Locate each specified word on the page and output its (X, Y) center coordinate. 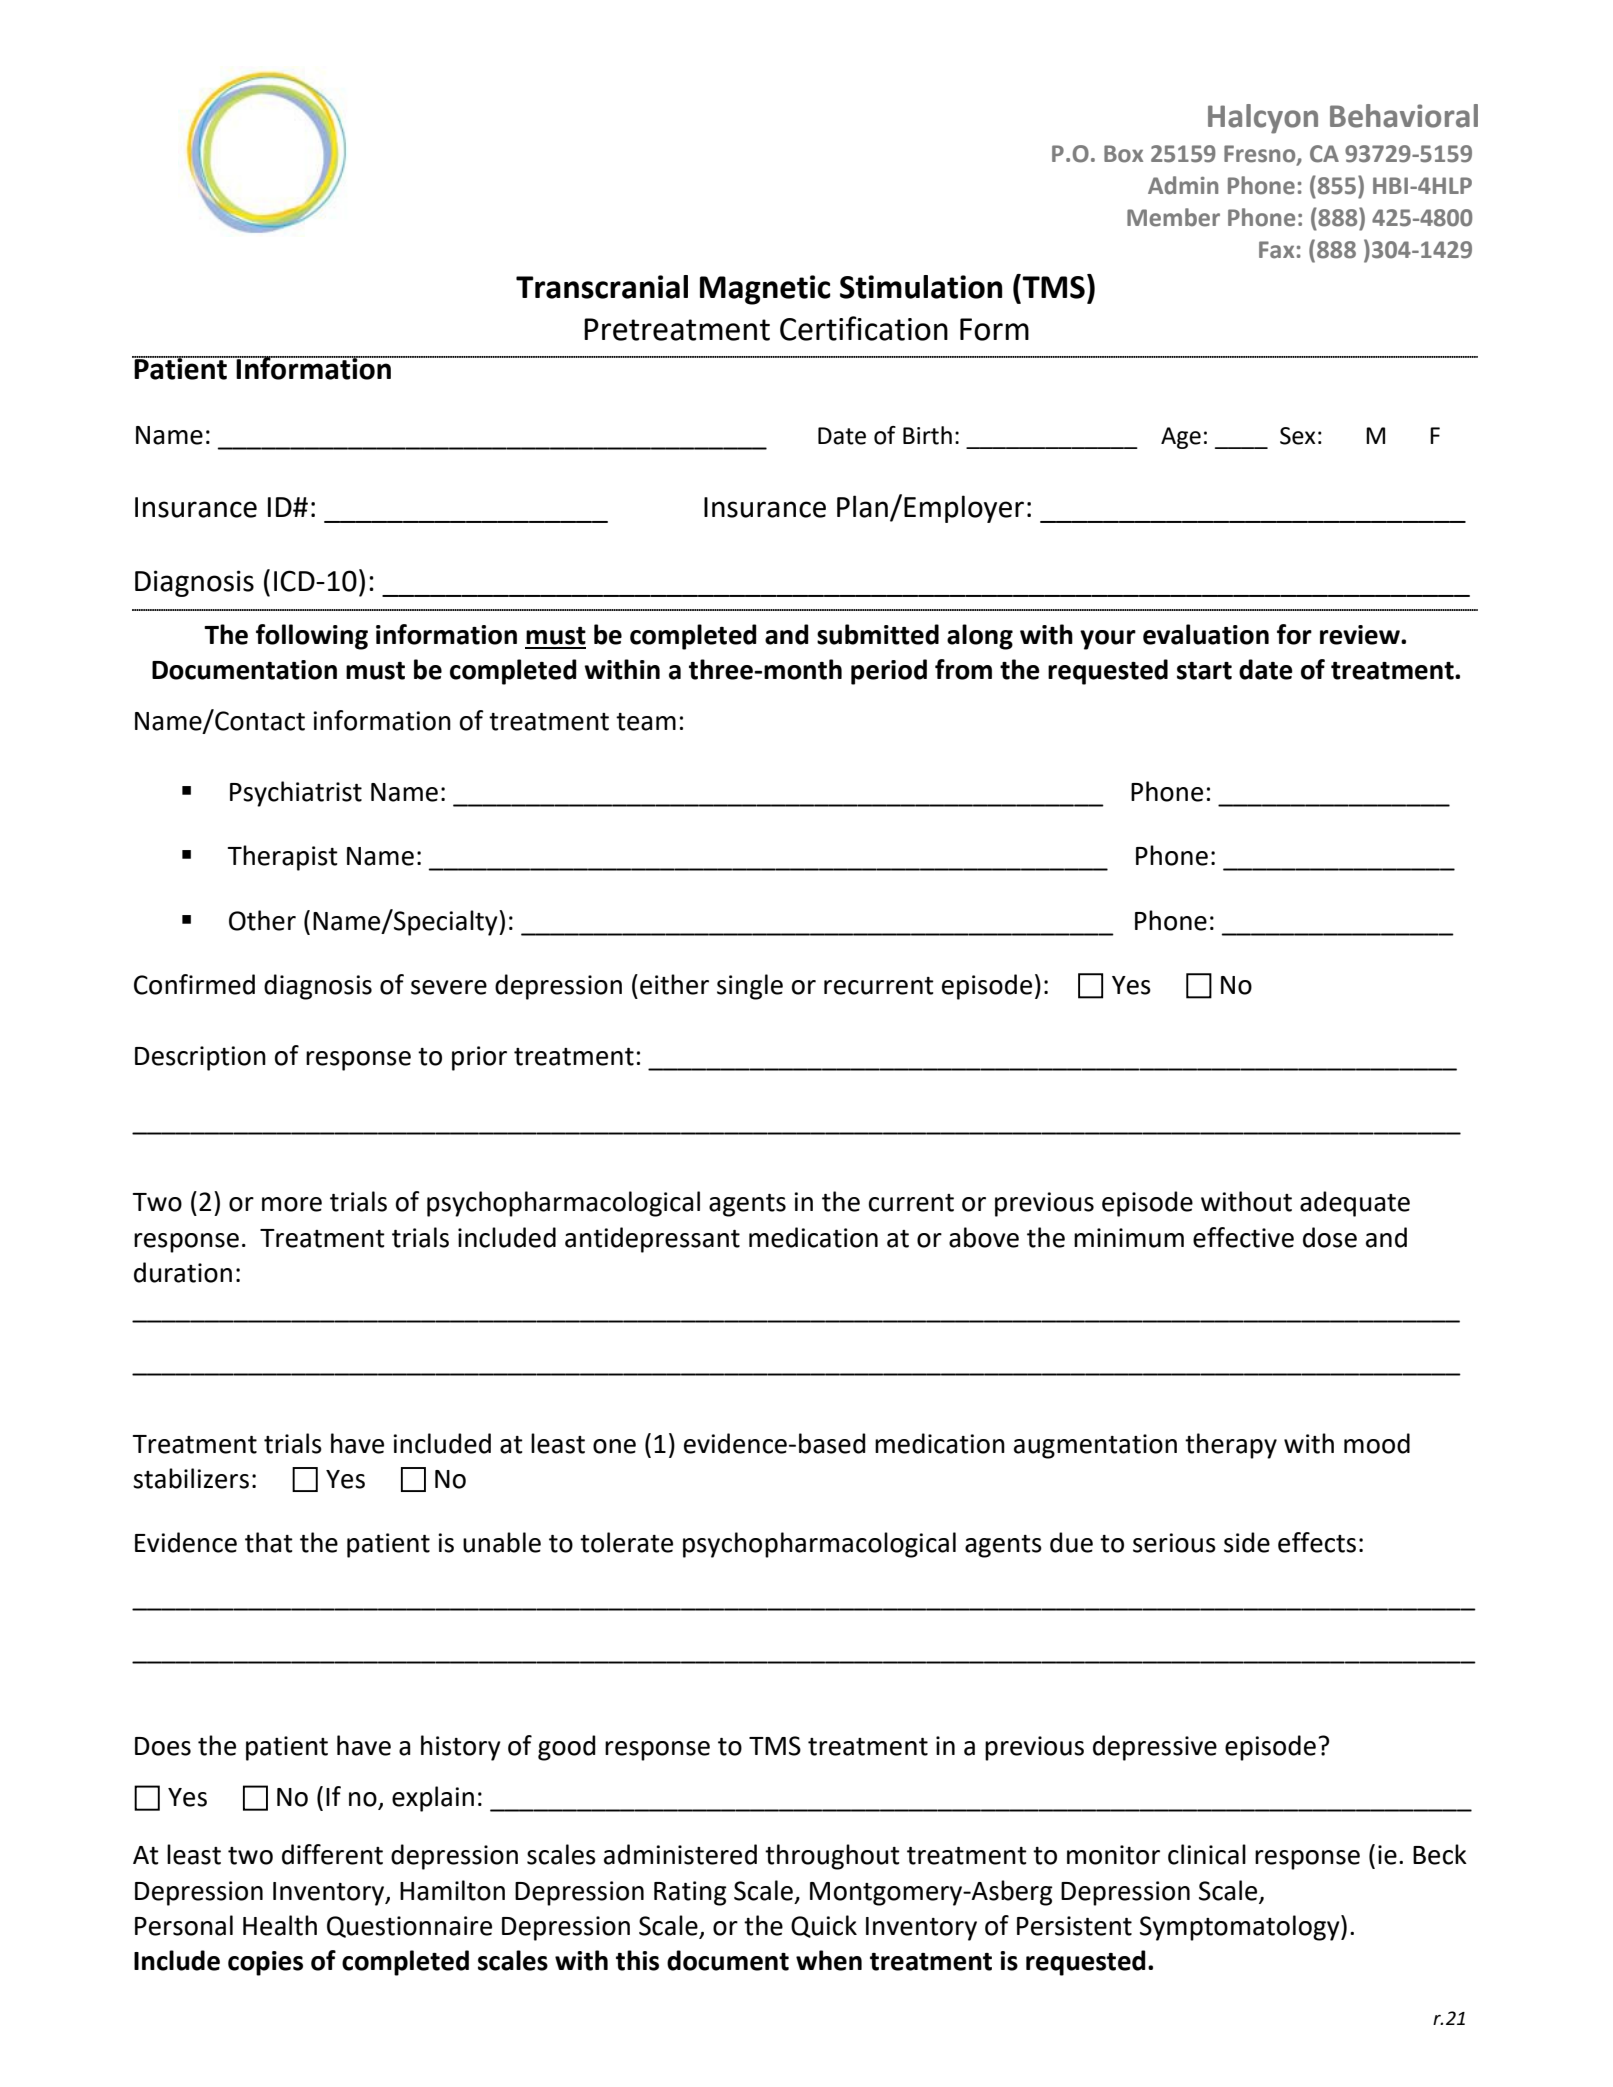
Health (280, 1925)
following (312, 637)
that (269, 1542)
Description (200, 1058)
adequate (1355, 1204)
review (1361, 635)
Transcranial (602, 287)
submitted (878, 634)
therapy (1231, 1446)
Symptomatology (1241, 1928)
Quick (824, 1926)
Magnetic (765, 290)
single (750, 987)
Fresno (1261, 154)
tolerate (626, 1542)
